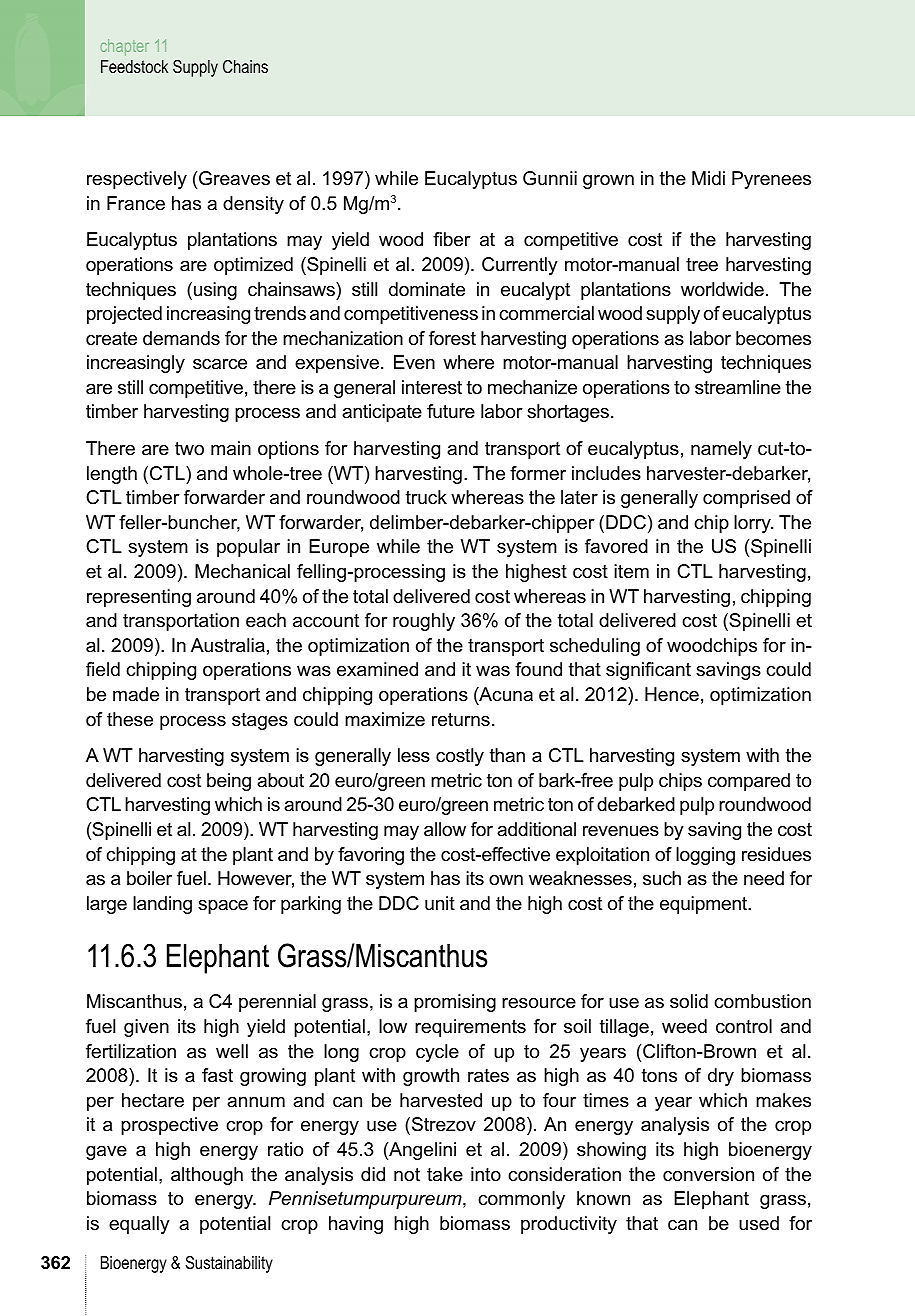 This screenshot has height=1316, width=915. I want to click on fiber, so click(452, 239).
